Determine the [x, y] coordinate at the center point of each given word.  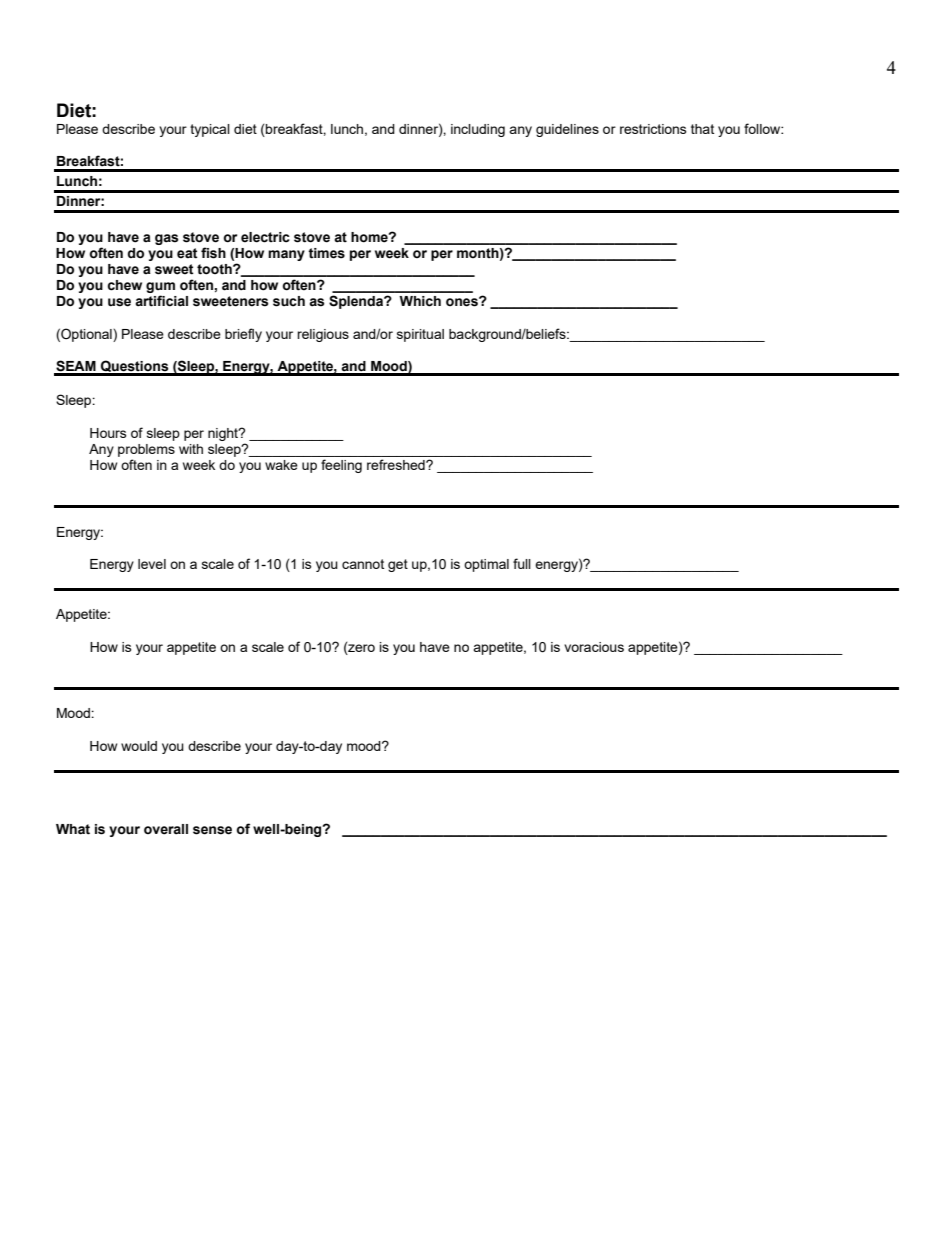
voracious [594, 647]
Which [420, 301]
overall [166, 829]
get [398, 565]
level [152, 564]
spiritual [420, 335]
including [478, 130]
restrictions [653, 129]
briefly [243, 335]
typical [210, 130]
